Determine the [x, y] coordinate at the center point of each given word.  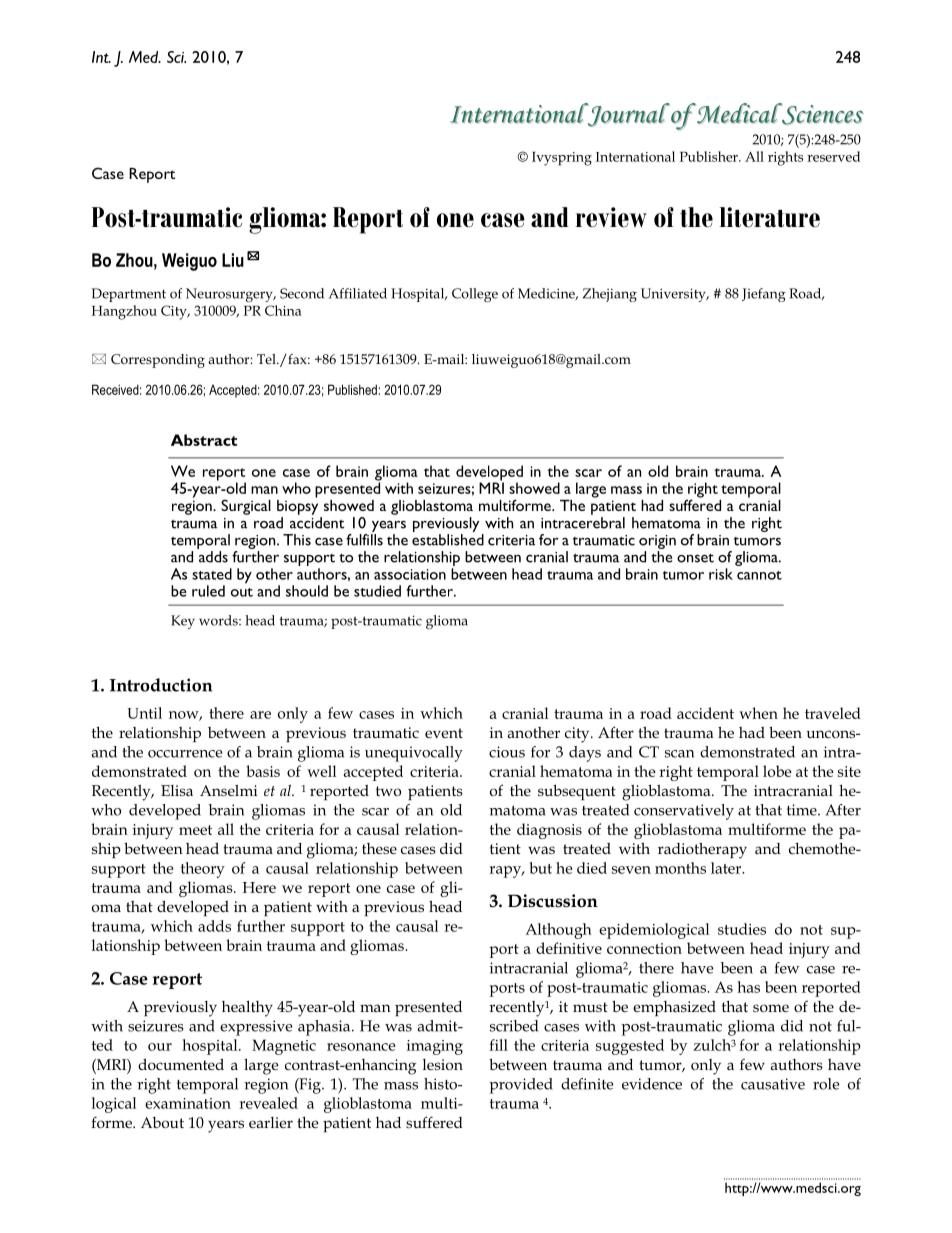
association [410, 574]
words [219, 620]
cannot [759, 575]
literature [770, 217]
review [611, 217]
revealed [268, 1103]
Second [302, 293]
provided [521, 1086]
